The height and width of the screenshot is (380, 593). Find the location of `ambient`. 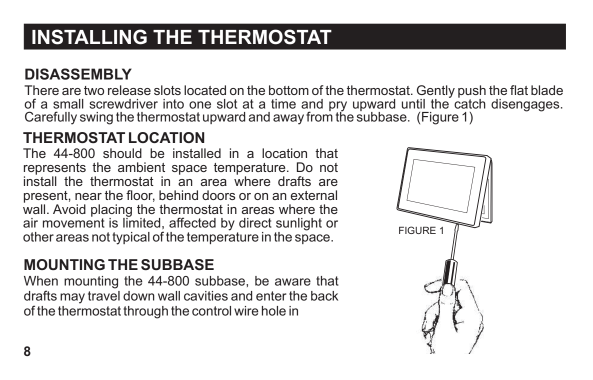

ambient is located at coordinates (141, 167).
